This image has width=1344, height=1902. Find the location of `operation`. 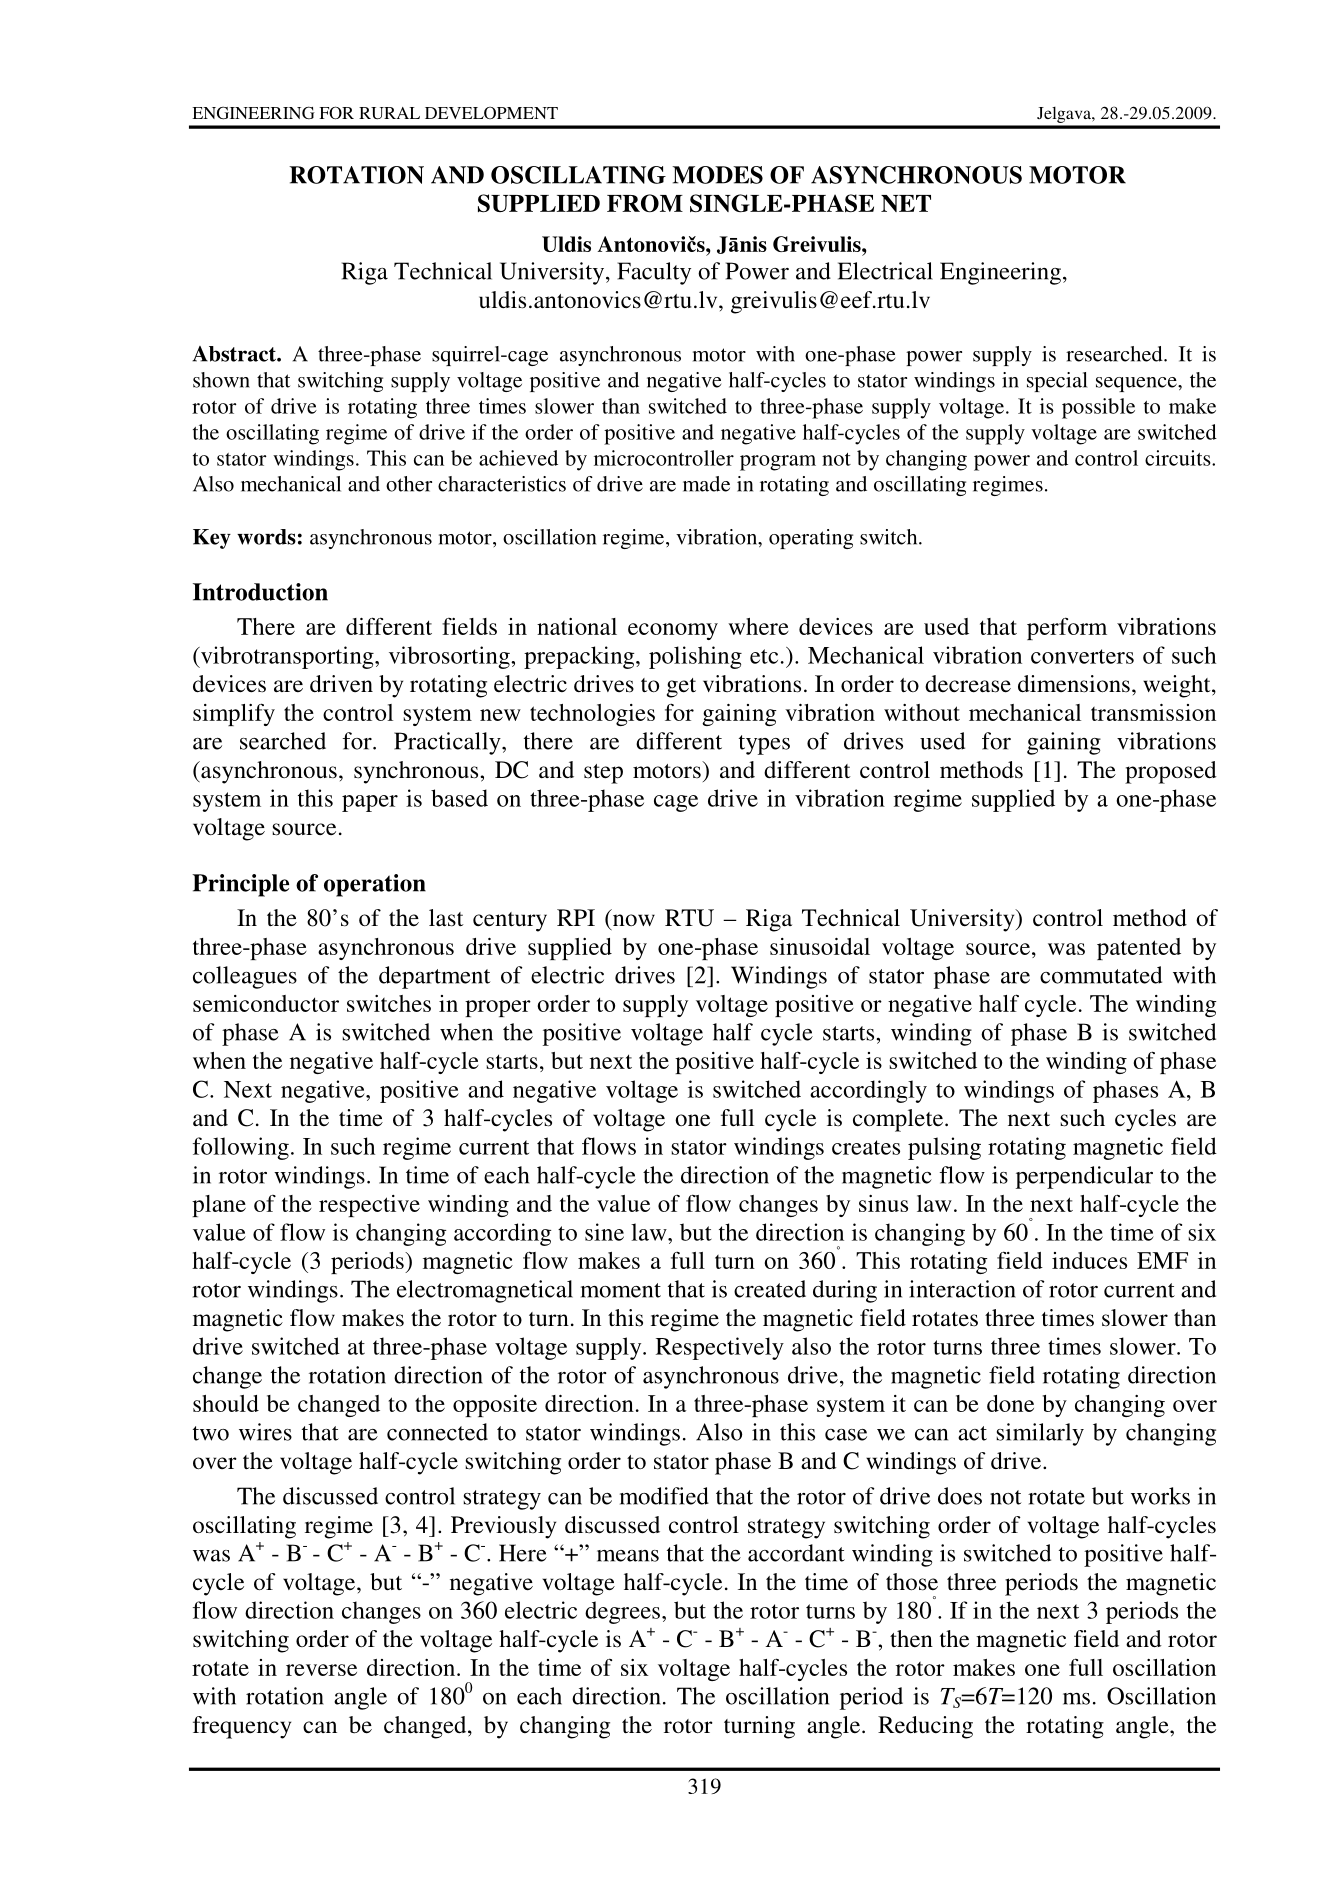

operation is located at coordinates (375, 885).
